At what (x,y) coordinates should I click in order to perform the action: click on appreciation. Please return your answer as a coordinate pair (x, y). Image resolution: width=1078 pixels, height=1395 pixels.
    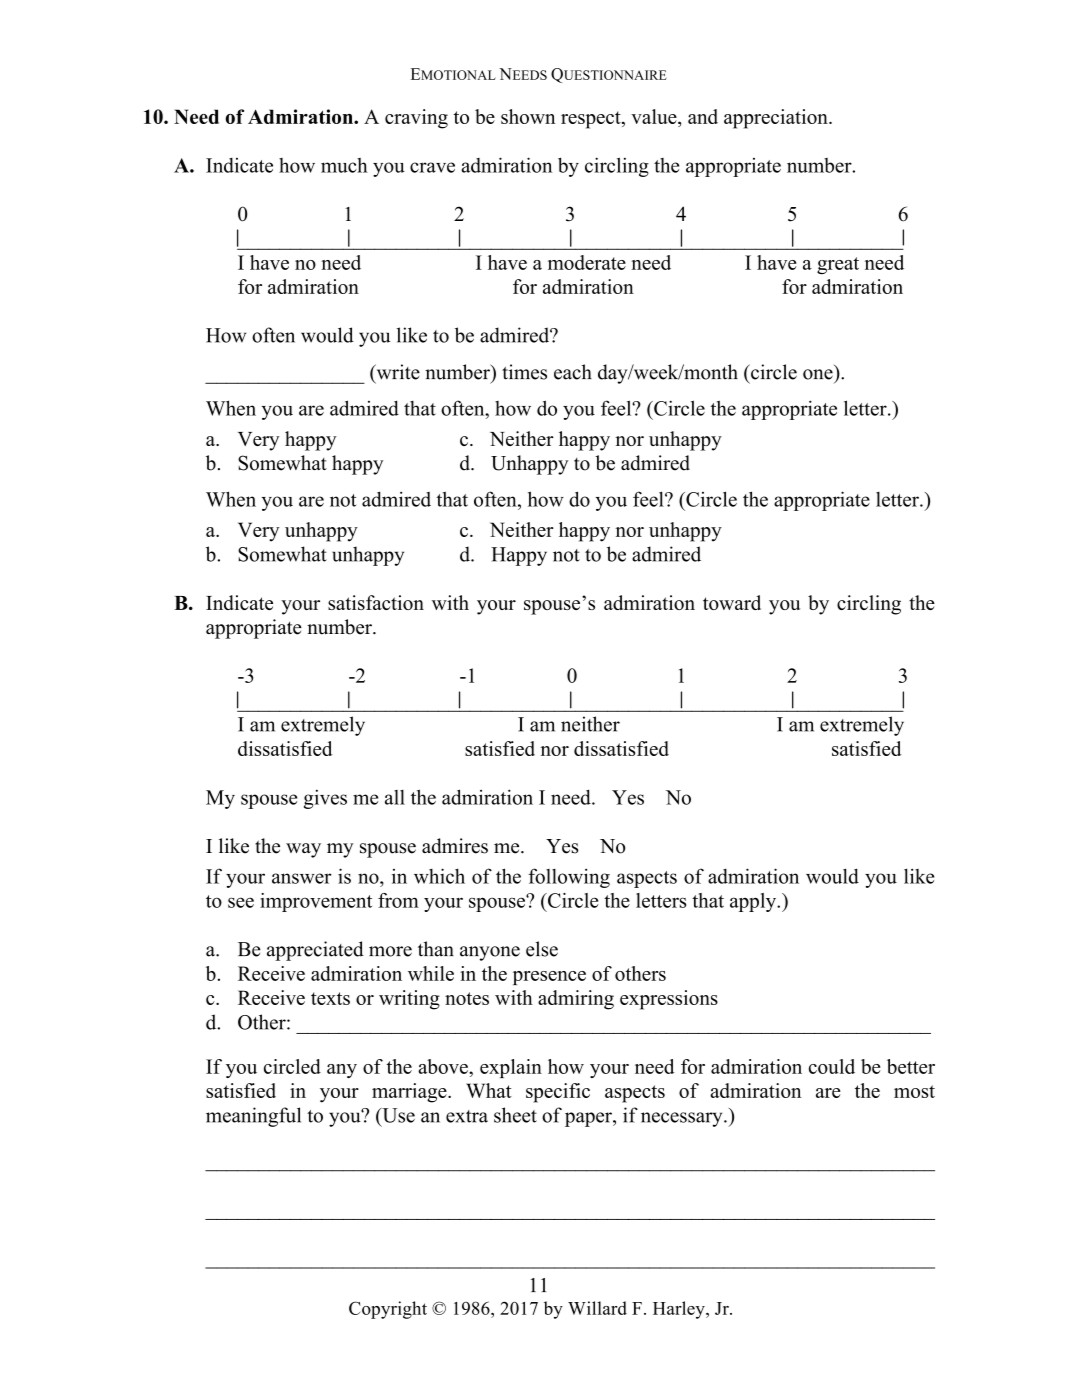
    Looking at the image, I should click on (777, 119).
